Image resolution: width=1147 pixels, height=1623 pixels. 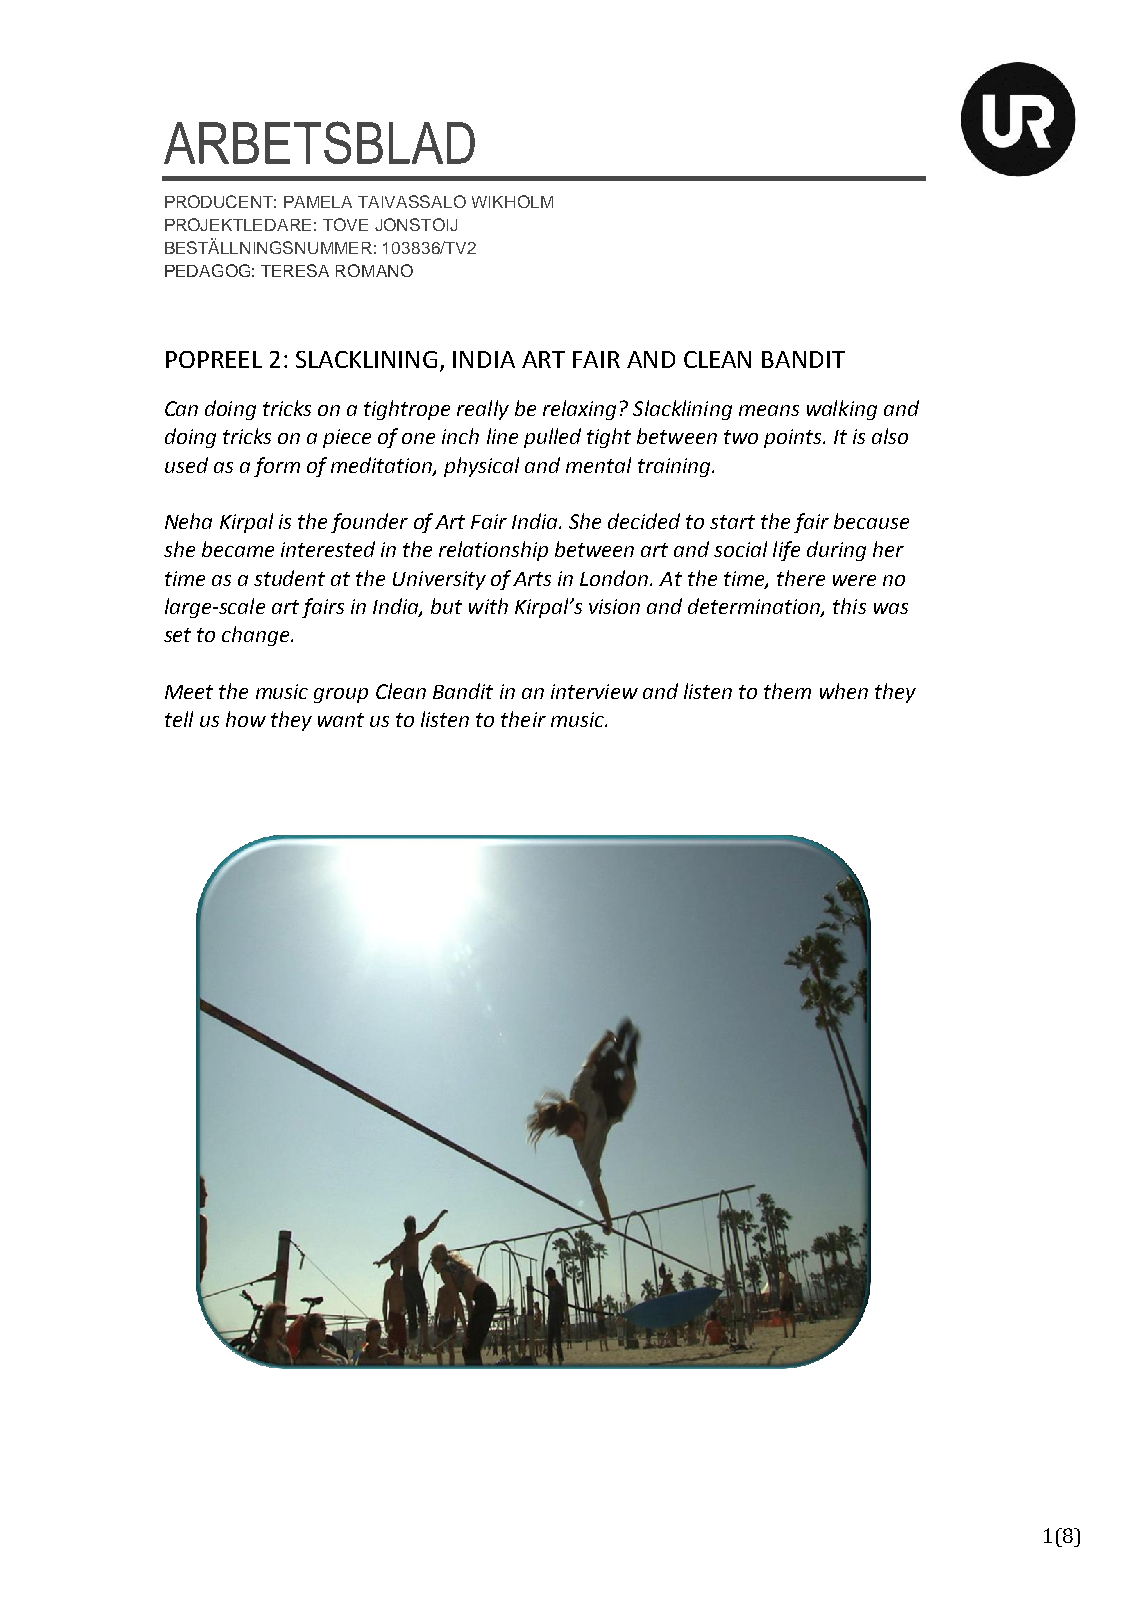 I want to click on their, so click(x=523, y=719).
